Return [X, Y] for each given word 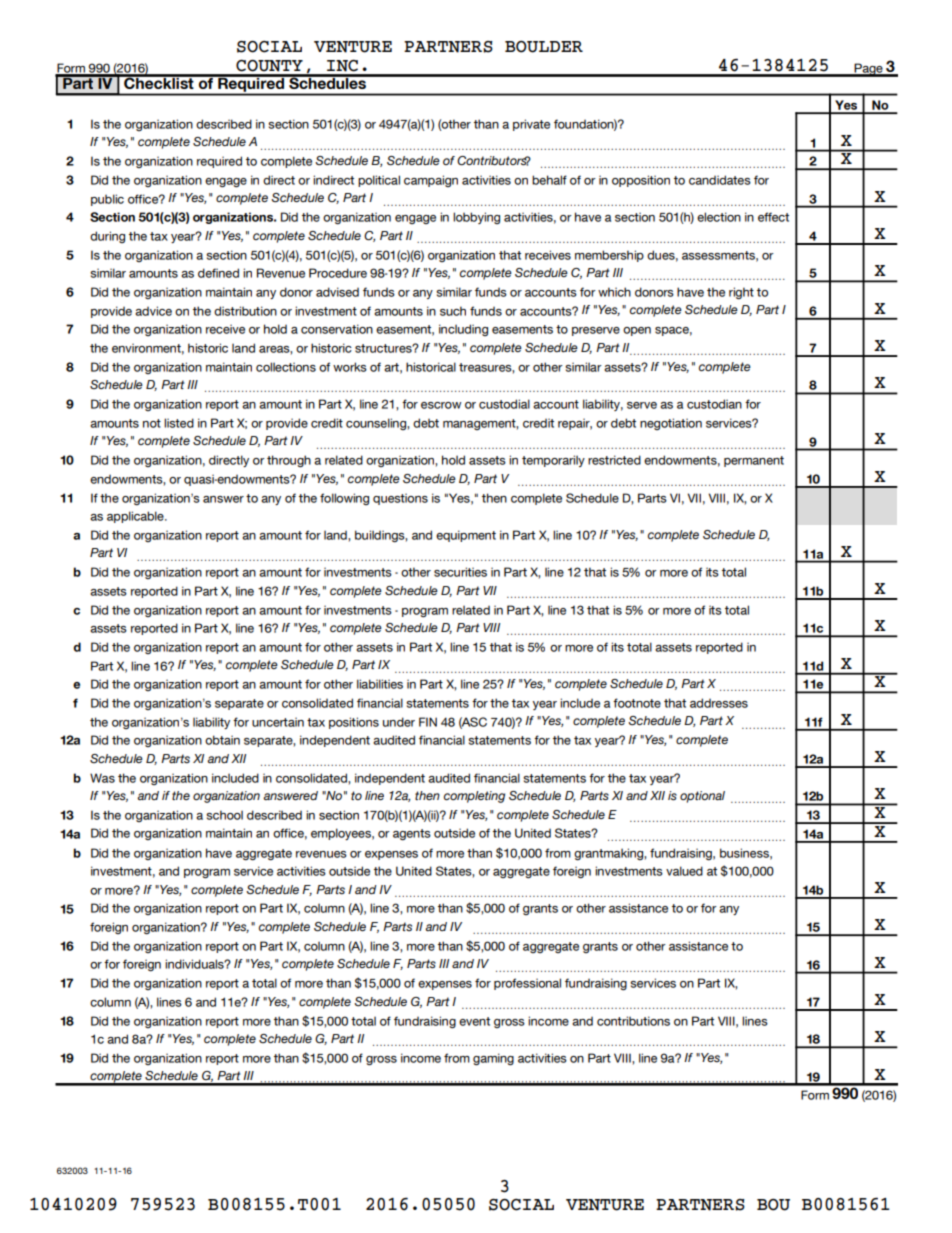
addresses [719, 703]
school [224, 815]
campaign [431, 181]
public [107, 200]
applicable [136, 517]
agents [412, 835]
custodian [714, 404]
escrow [441, 405]
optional [702, 797]
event [474, 1021]
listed [179, 423]
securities [460, 572]
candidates [720, 180]
